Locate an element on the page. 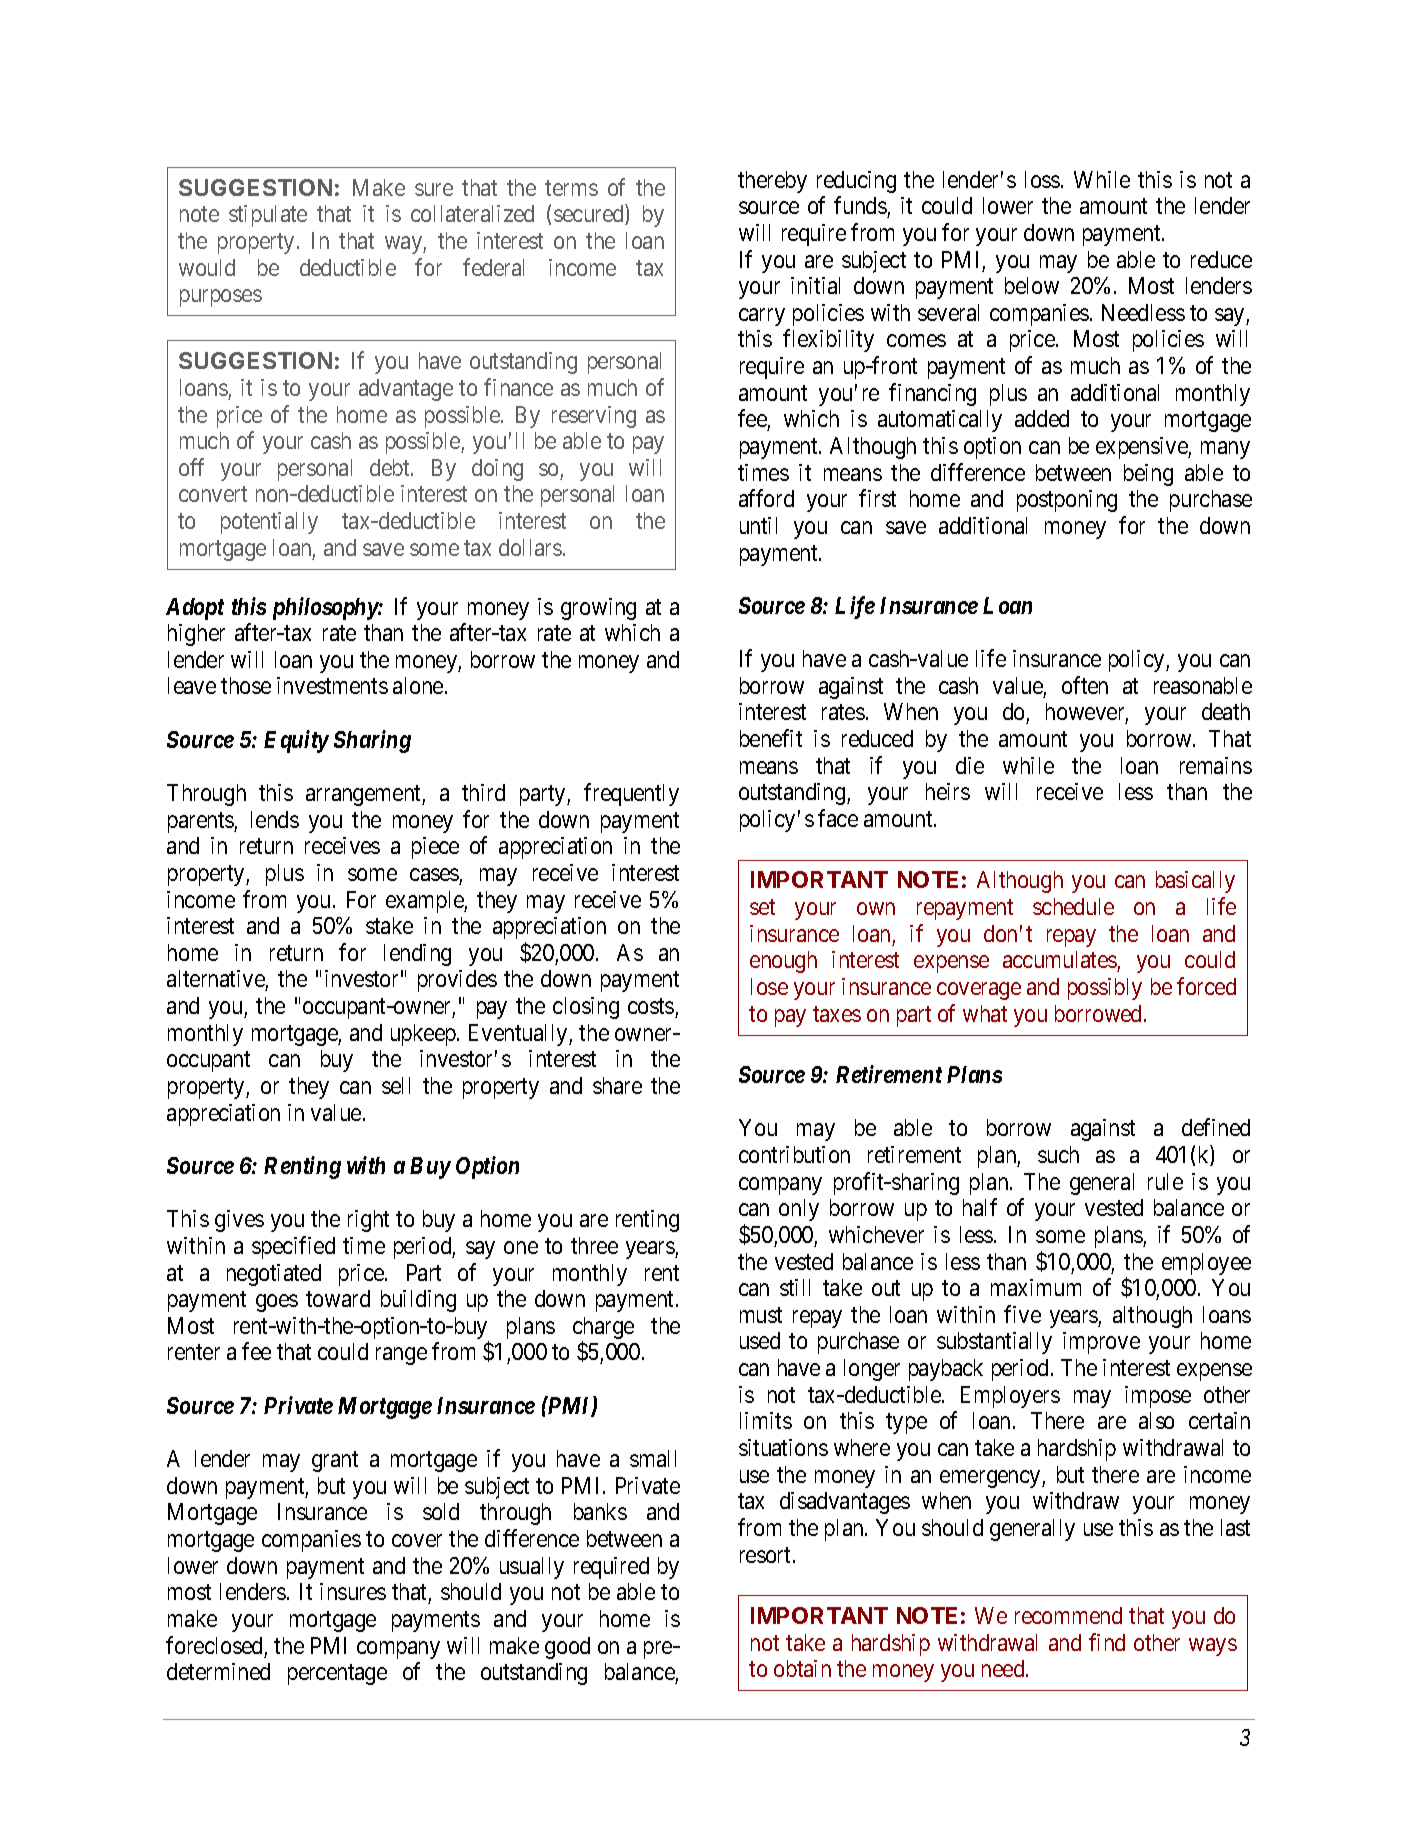 The height and width of the image is (1835, 1418). loss is located at coordinates (1043, 179).
